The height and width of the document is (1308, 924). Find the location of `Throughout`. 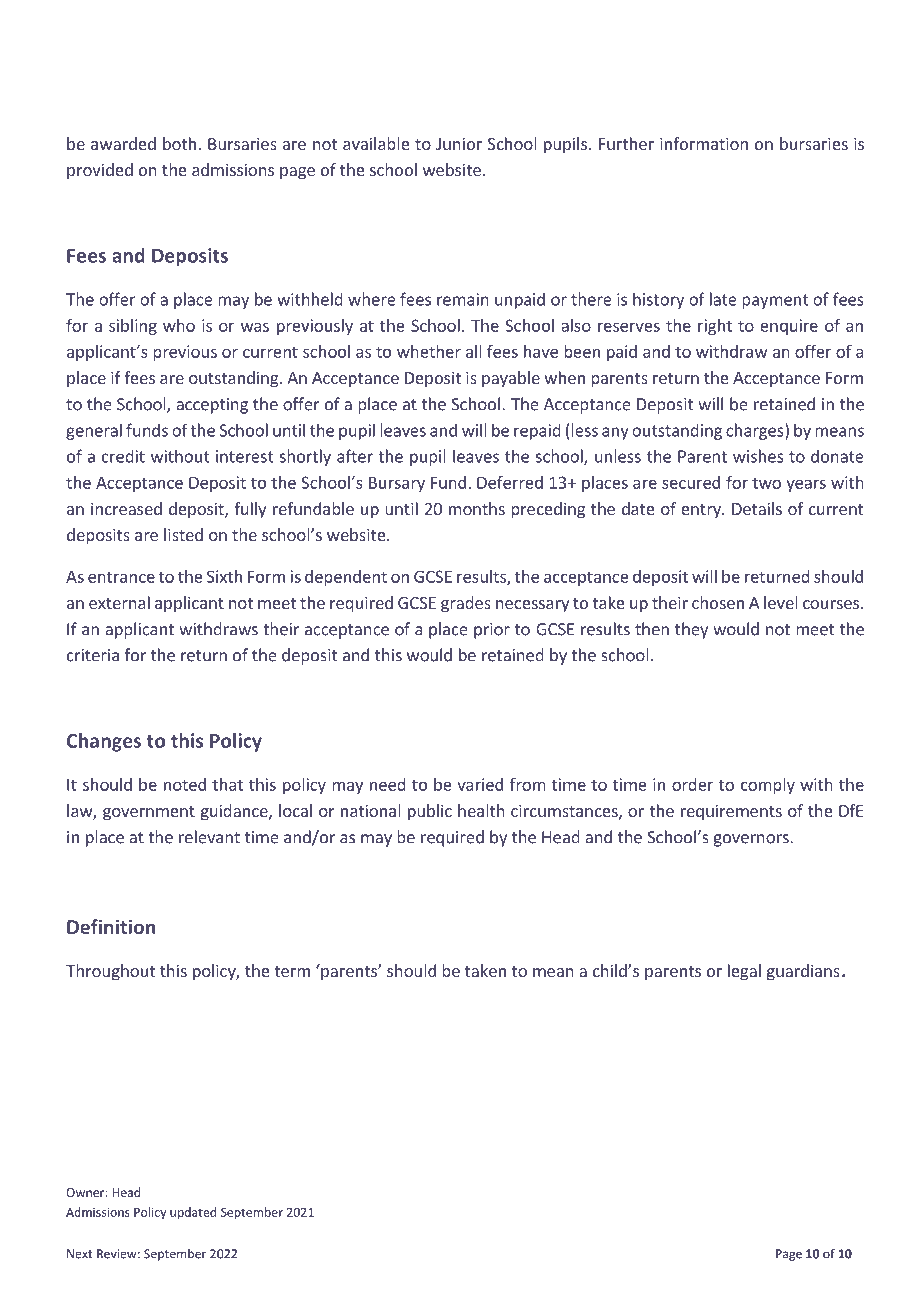

Throughout is located at coordinates (110, 972).
